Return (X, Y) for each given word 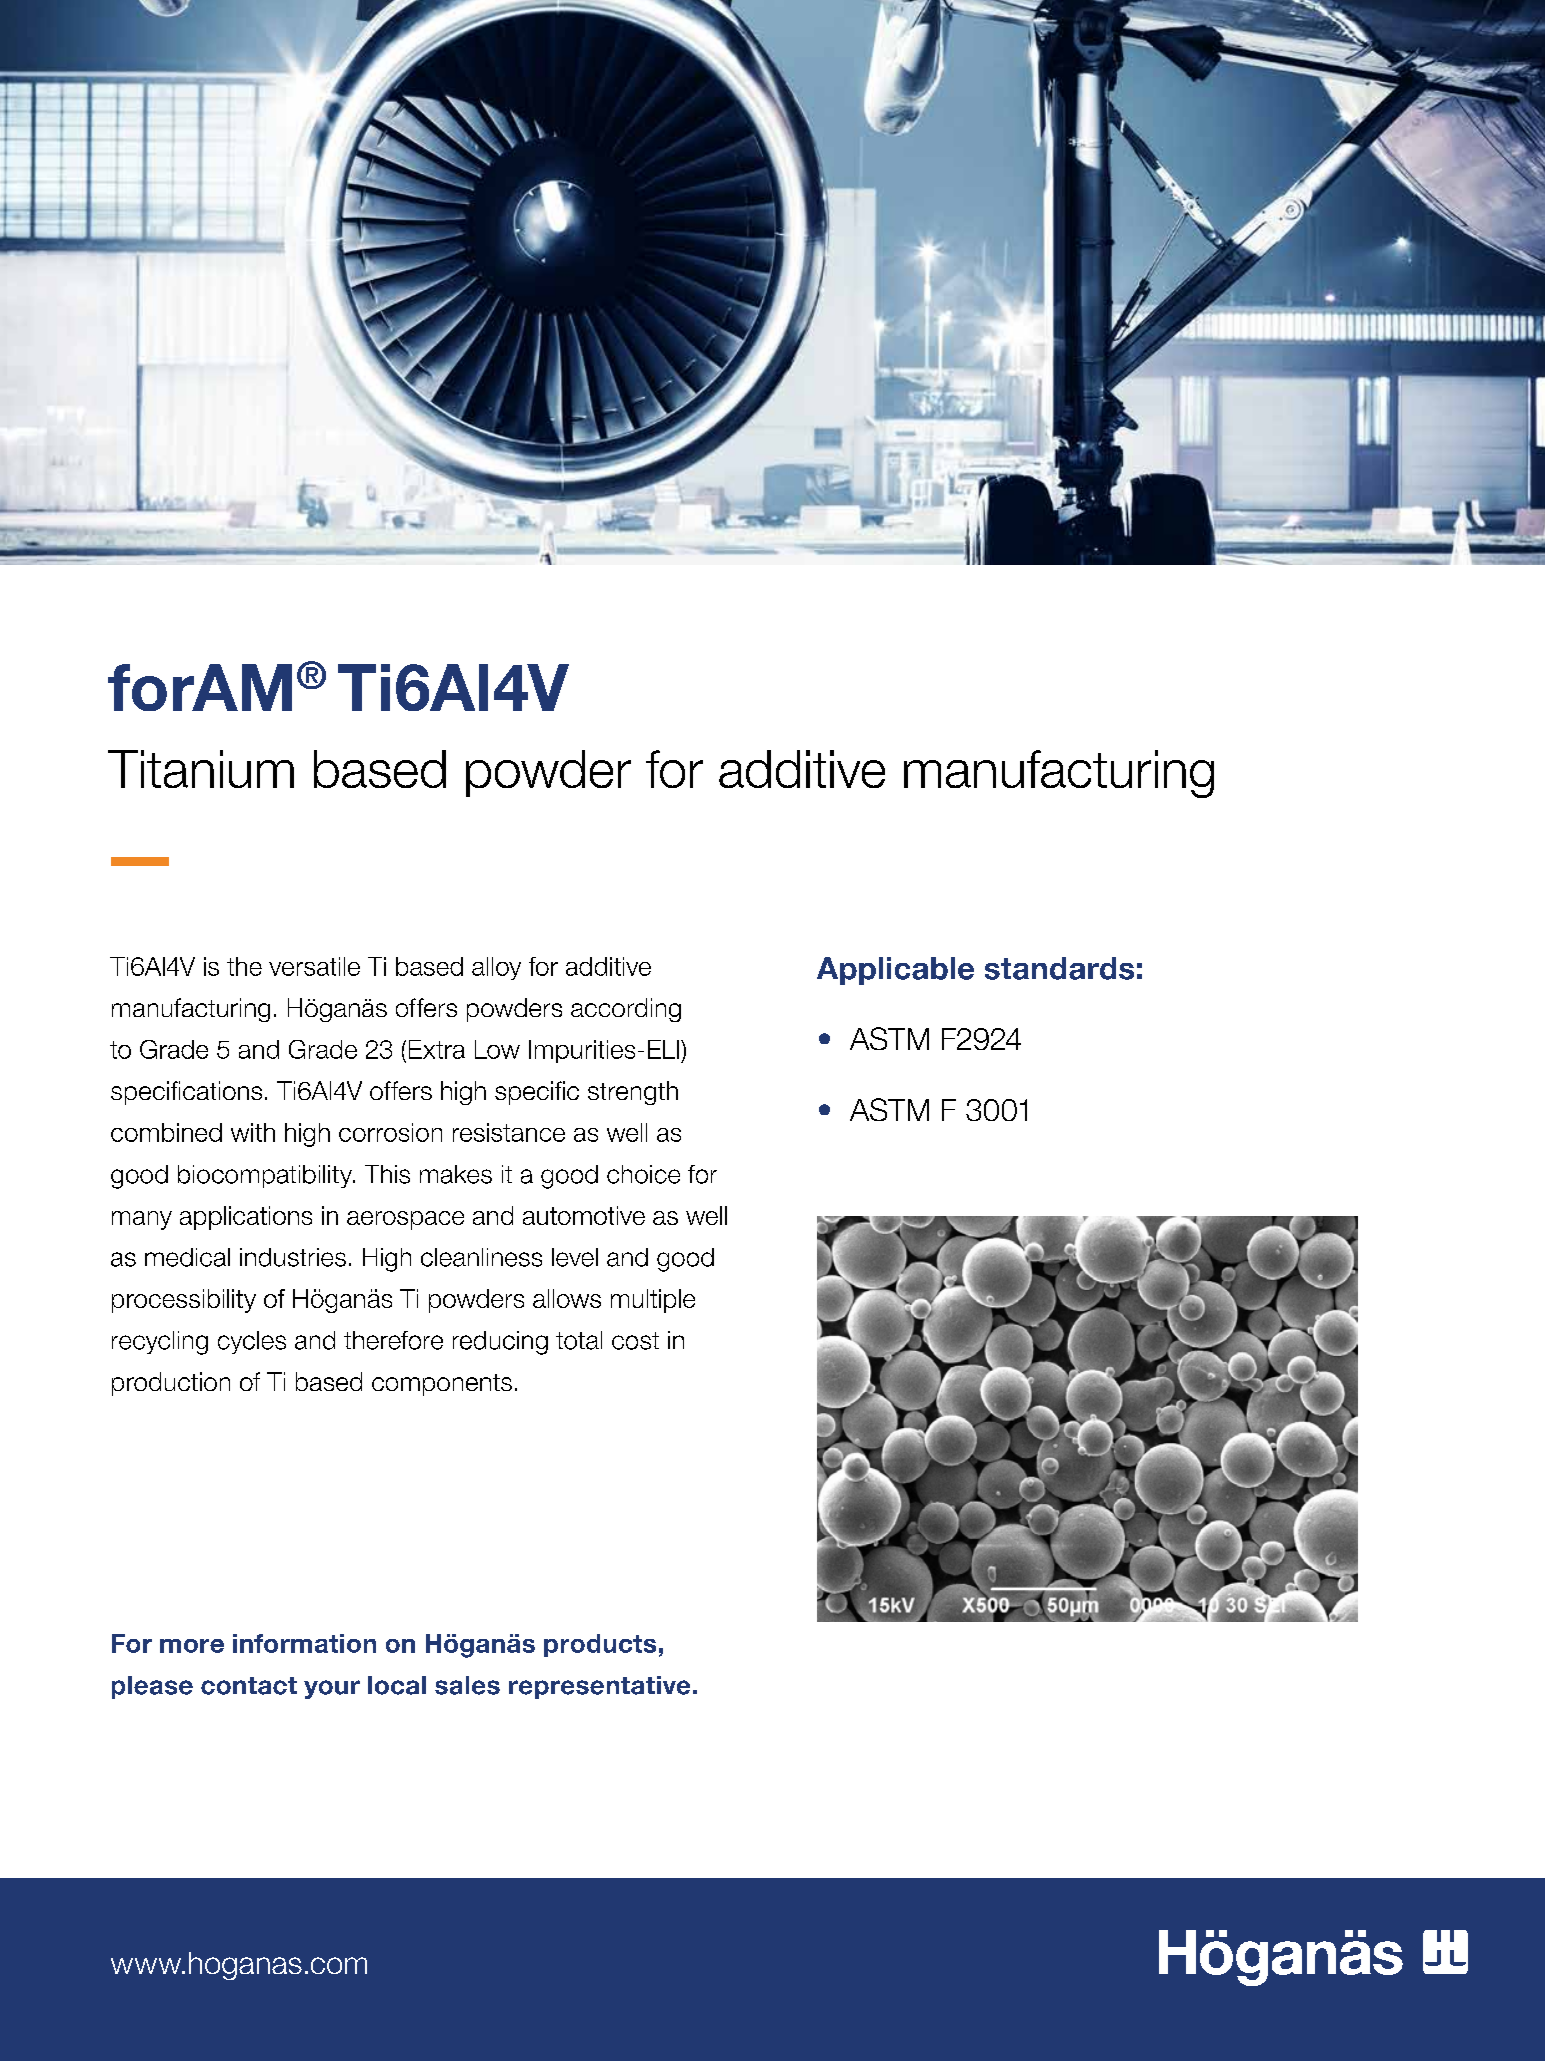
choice (643, 1174)
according (626, 1010)
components (442, 1385)
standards (1059, 968)
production (171, 1384)
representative (599, 1687)
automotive (584, 1215)
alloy (496, 968)
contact (249, 1686)
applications (246, 1218)
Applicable (895, 971)
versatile (314, 966)
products (600, 1645)
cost (635, 1341)
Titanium (201, 769)
